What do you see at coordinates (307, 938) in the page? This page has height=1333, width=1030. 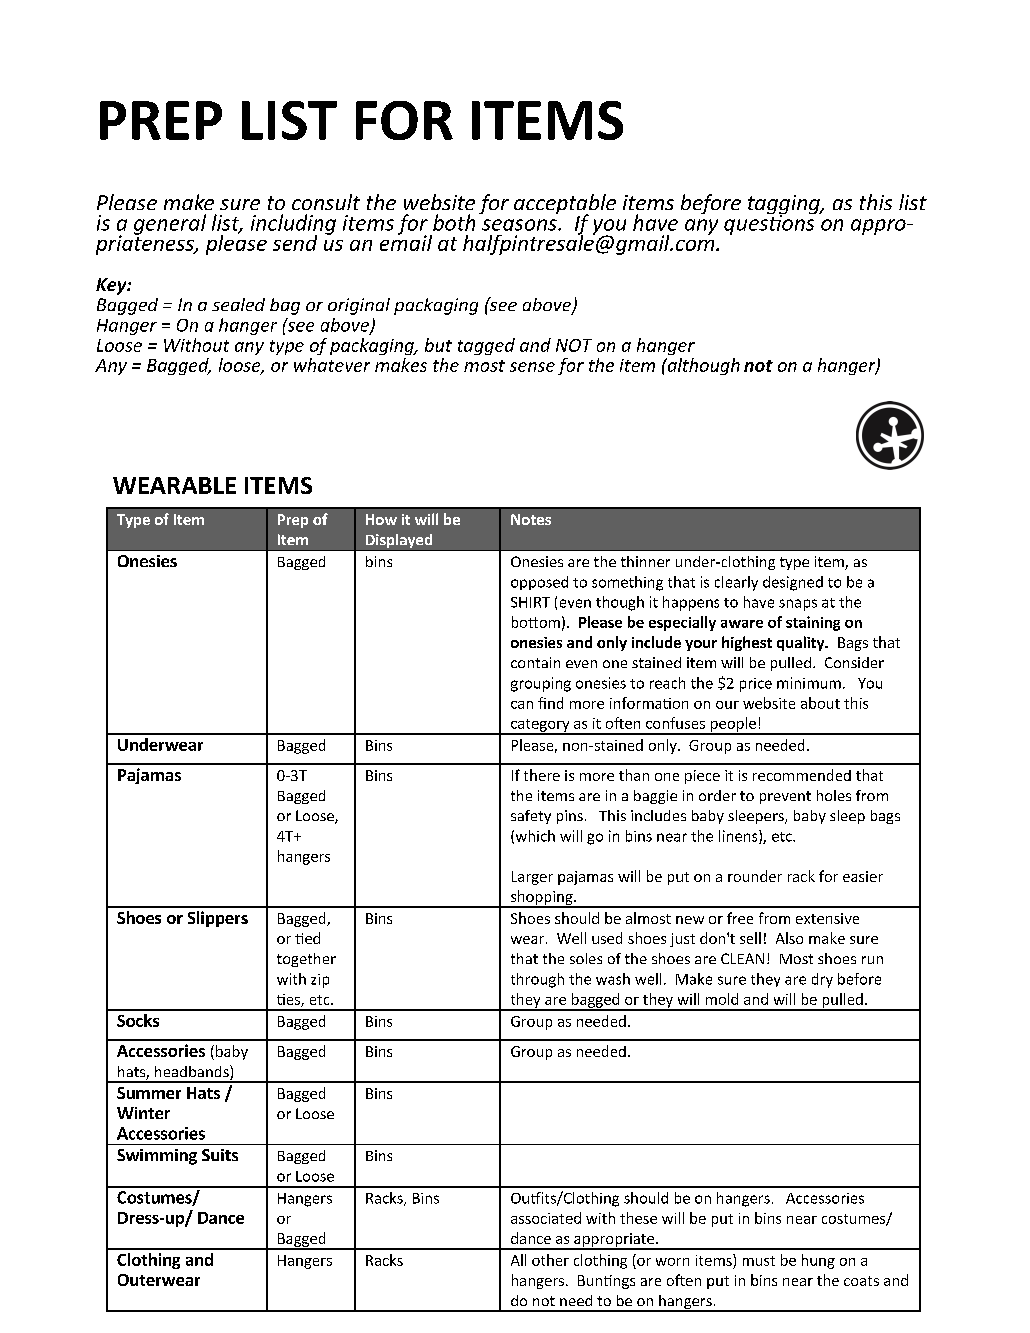 I see `tied` at bounding box center [307, 938].
